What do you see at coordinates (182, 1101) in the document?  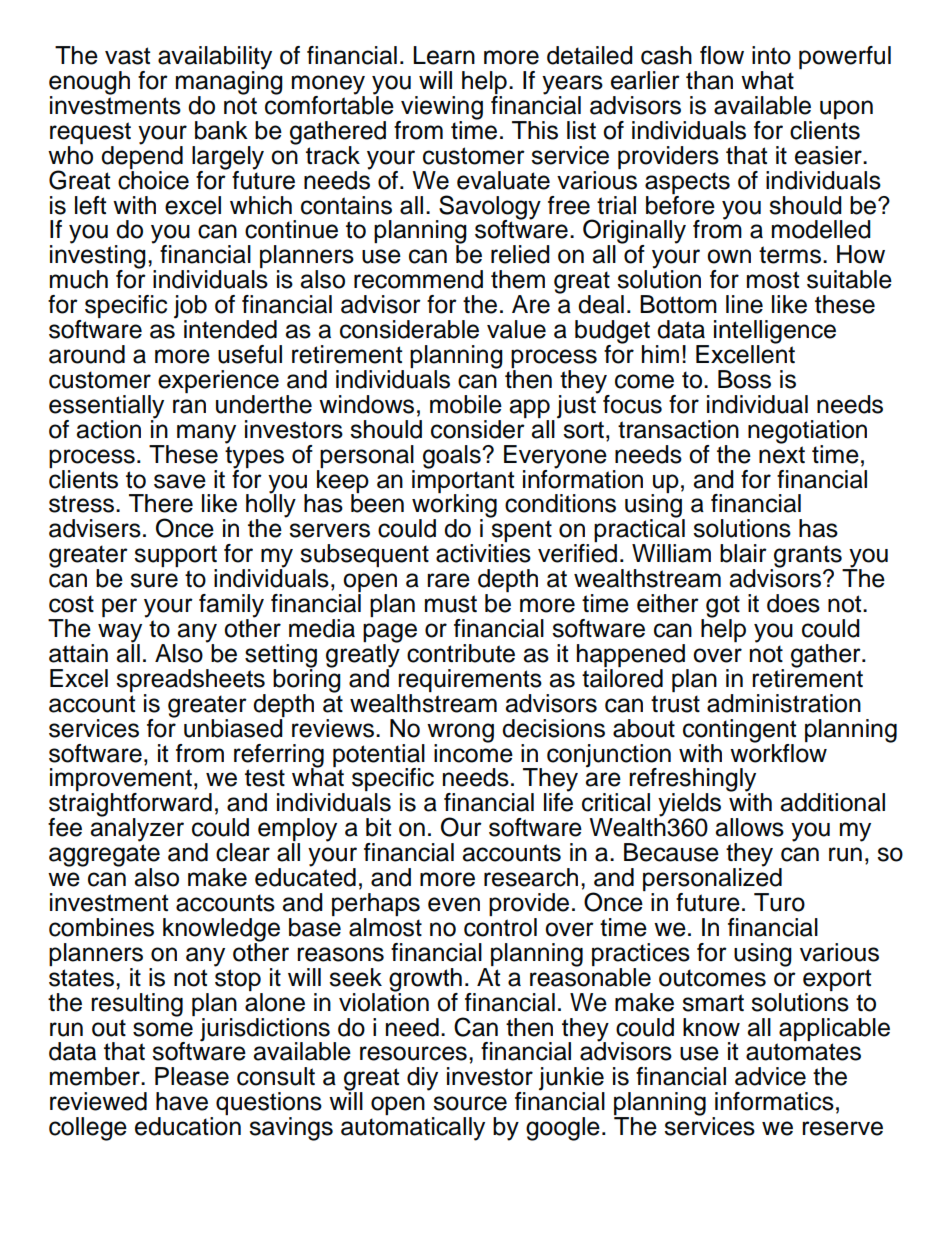 I see `have` at bounding box center [182, 1101].
